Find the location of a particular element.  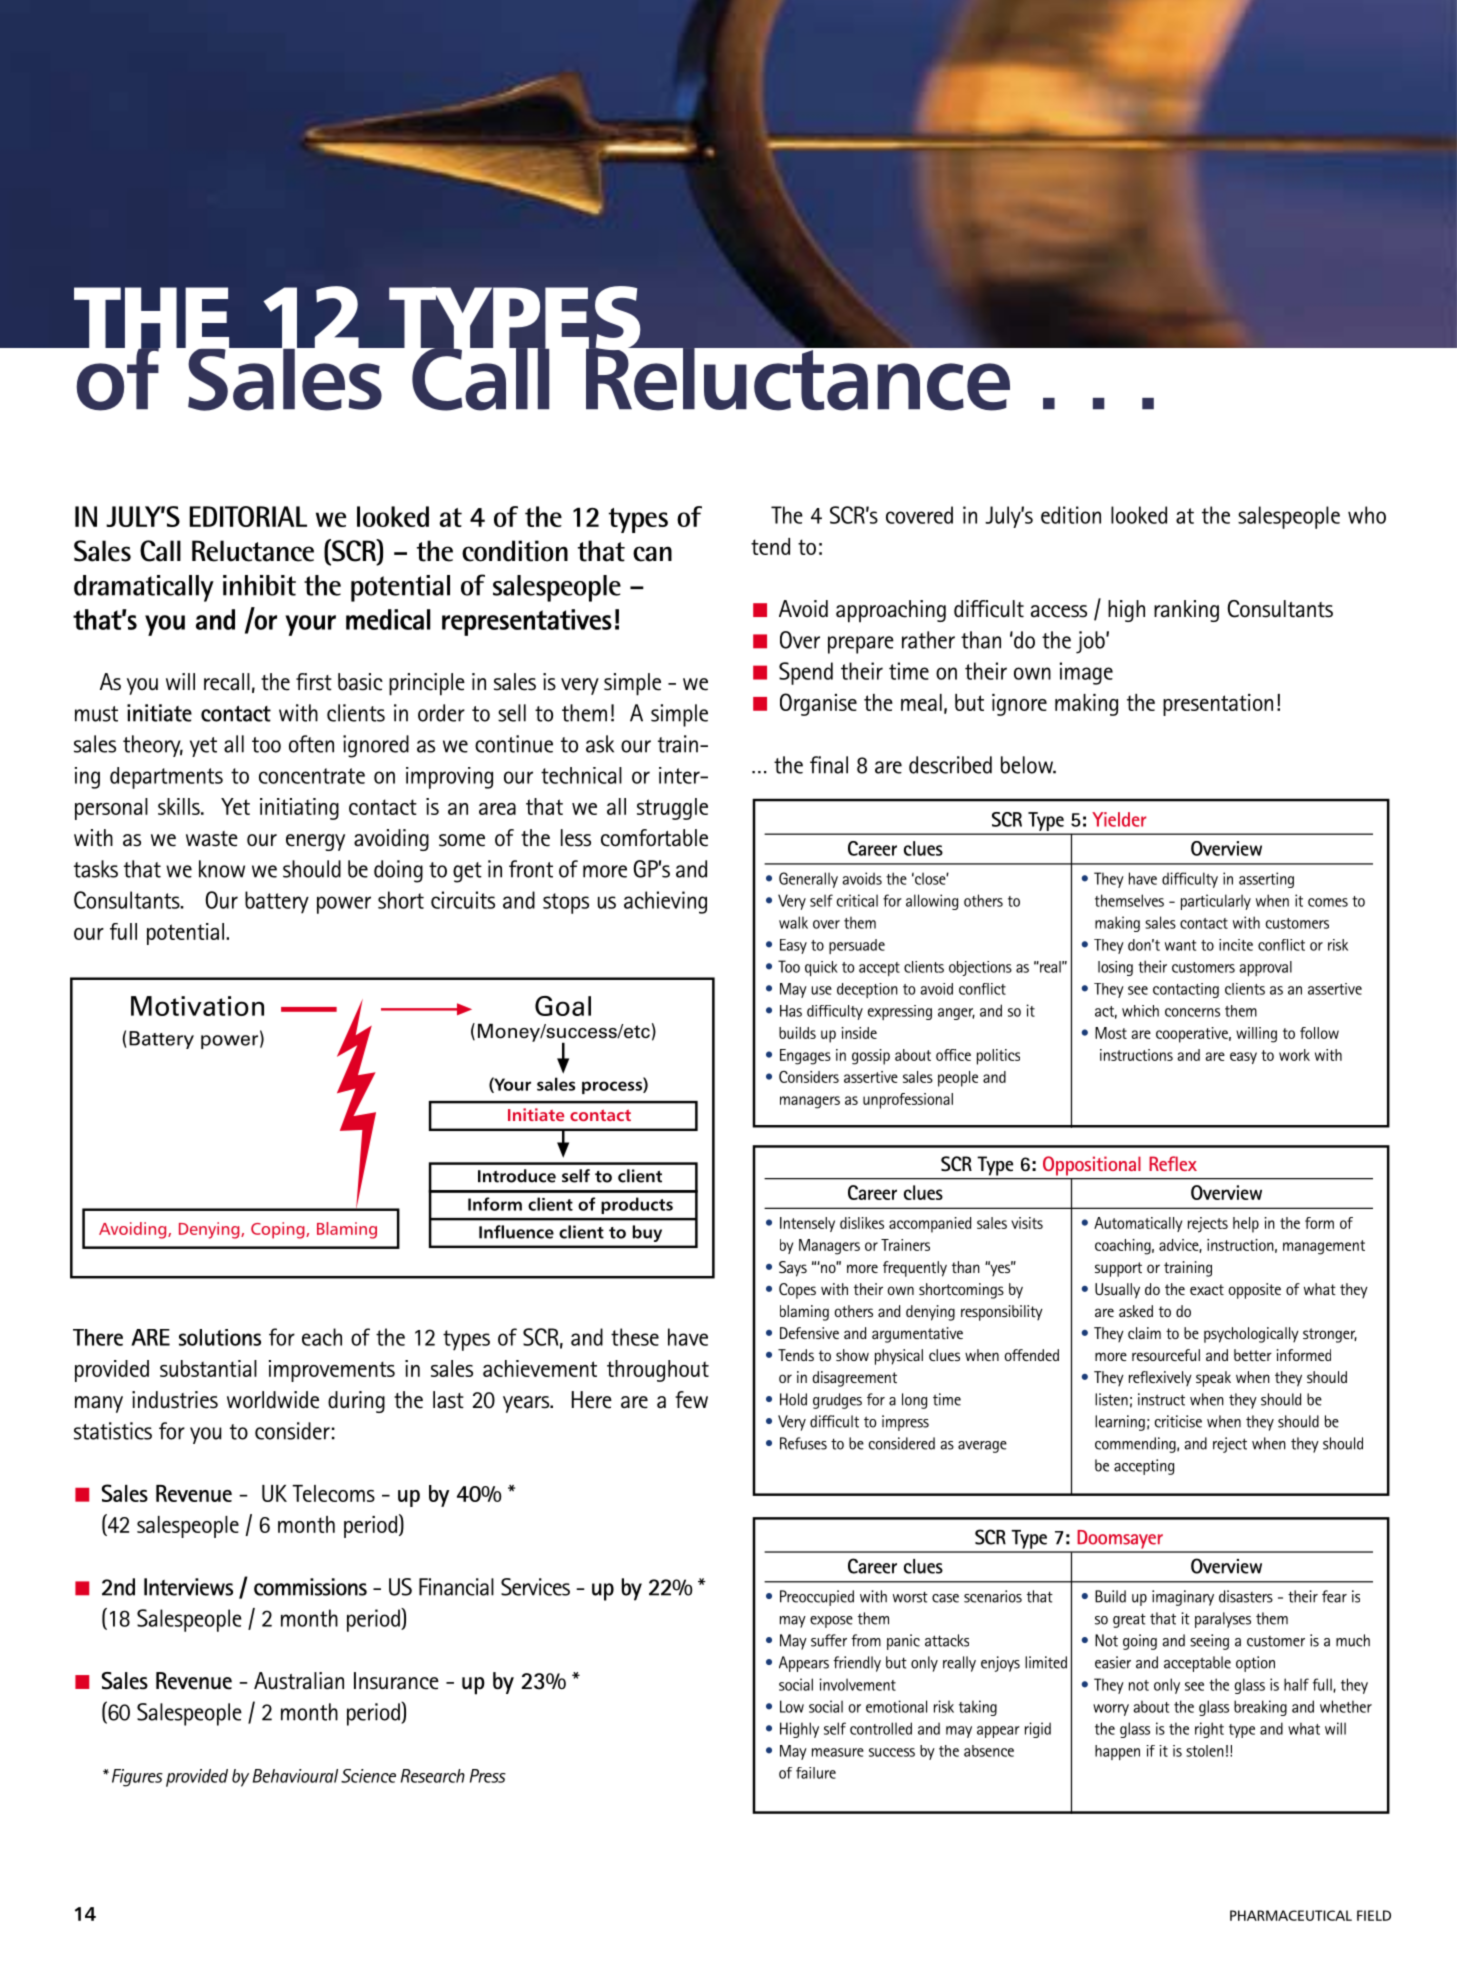

can is located at coordinates (652, 554).
